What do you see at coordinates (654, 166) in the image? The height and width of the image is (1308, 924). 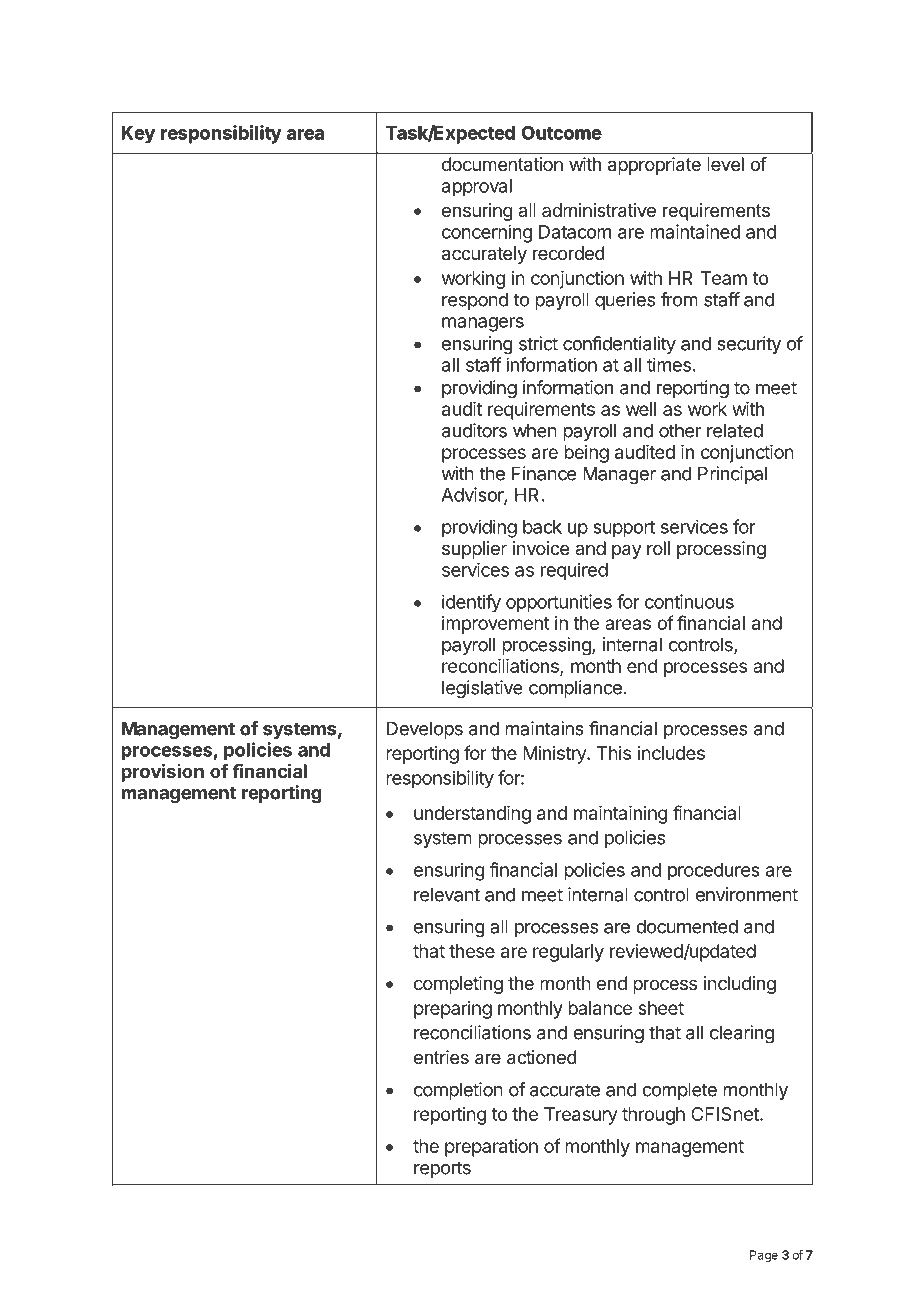 I see `appropriate` at bounding box center [654, 166].
